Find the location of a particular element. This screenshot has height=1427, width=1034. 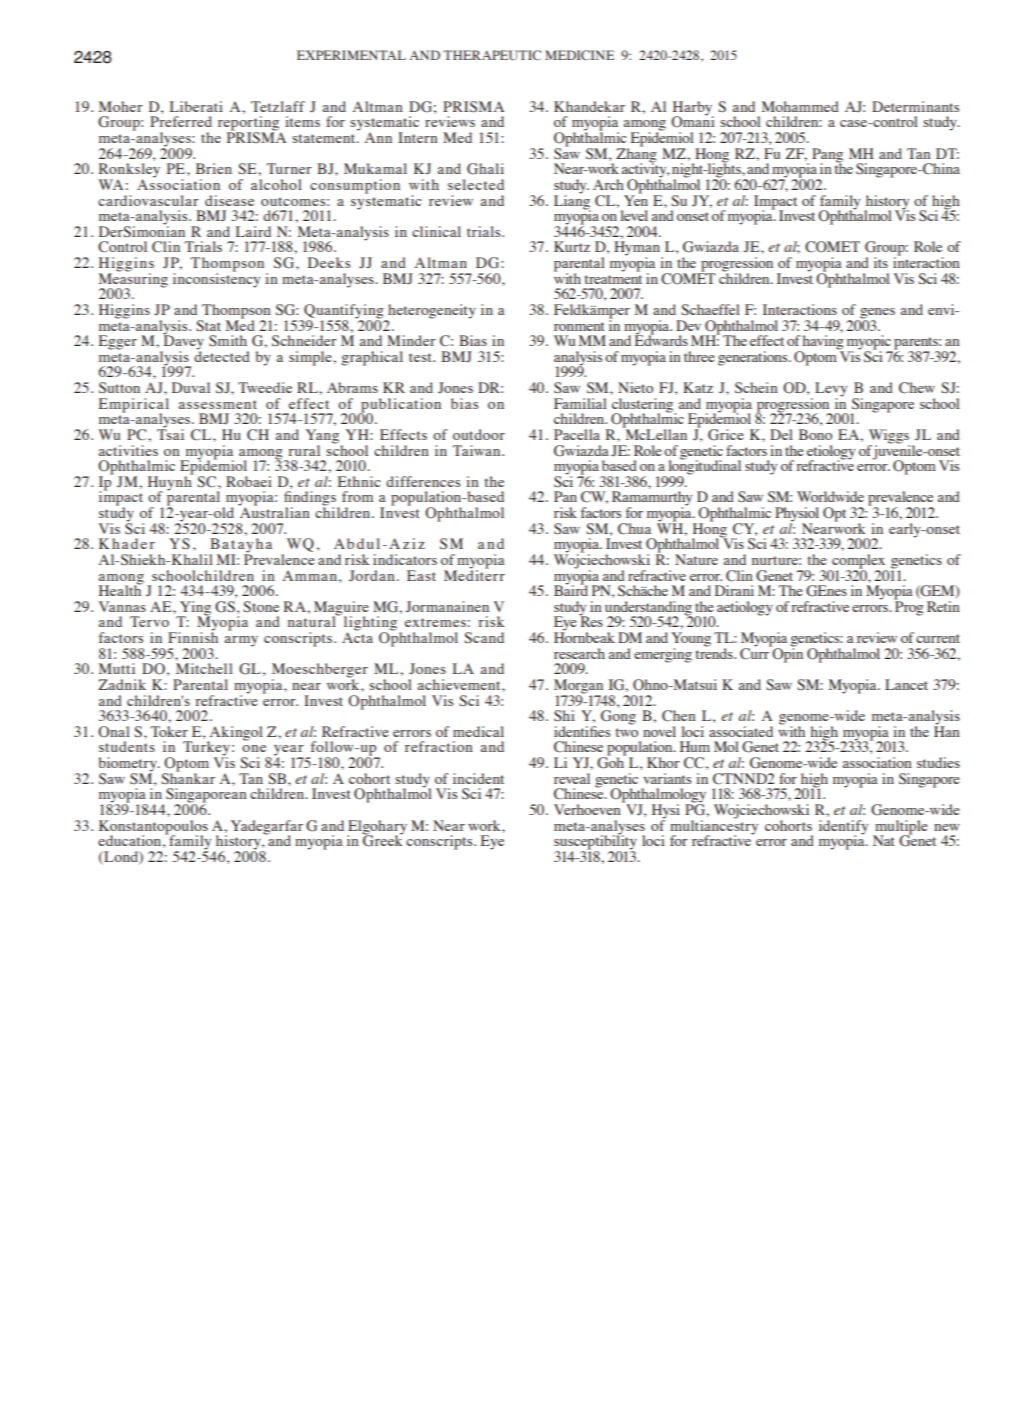

its is located at coordinates (881, 262).
